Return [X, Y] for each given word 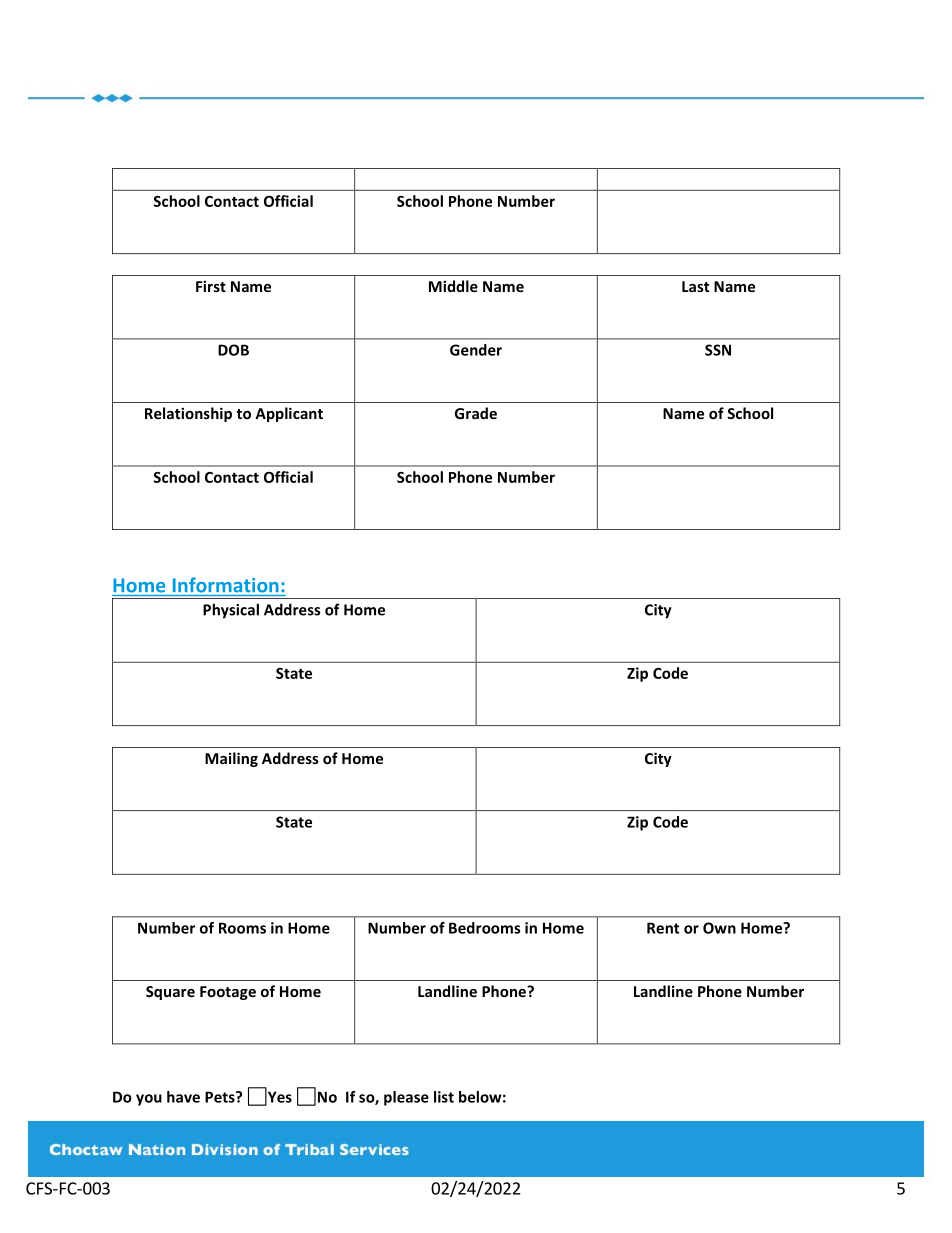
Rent [663, 928]
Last [695, 286]
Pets [221, 1097]
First [211, 286]
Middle [453, 286]
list [444, 1097]
